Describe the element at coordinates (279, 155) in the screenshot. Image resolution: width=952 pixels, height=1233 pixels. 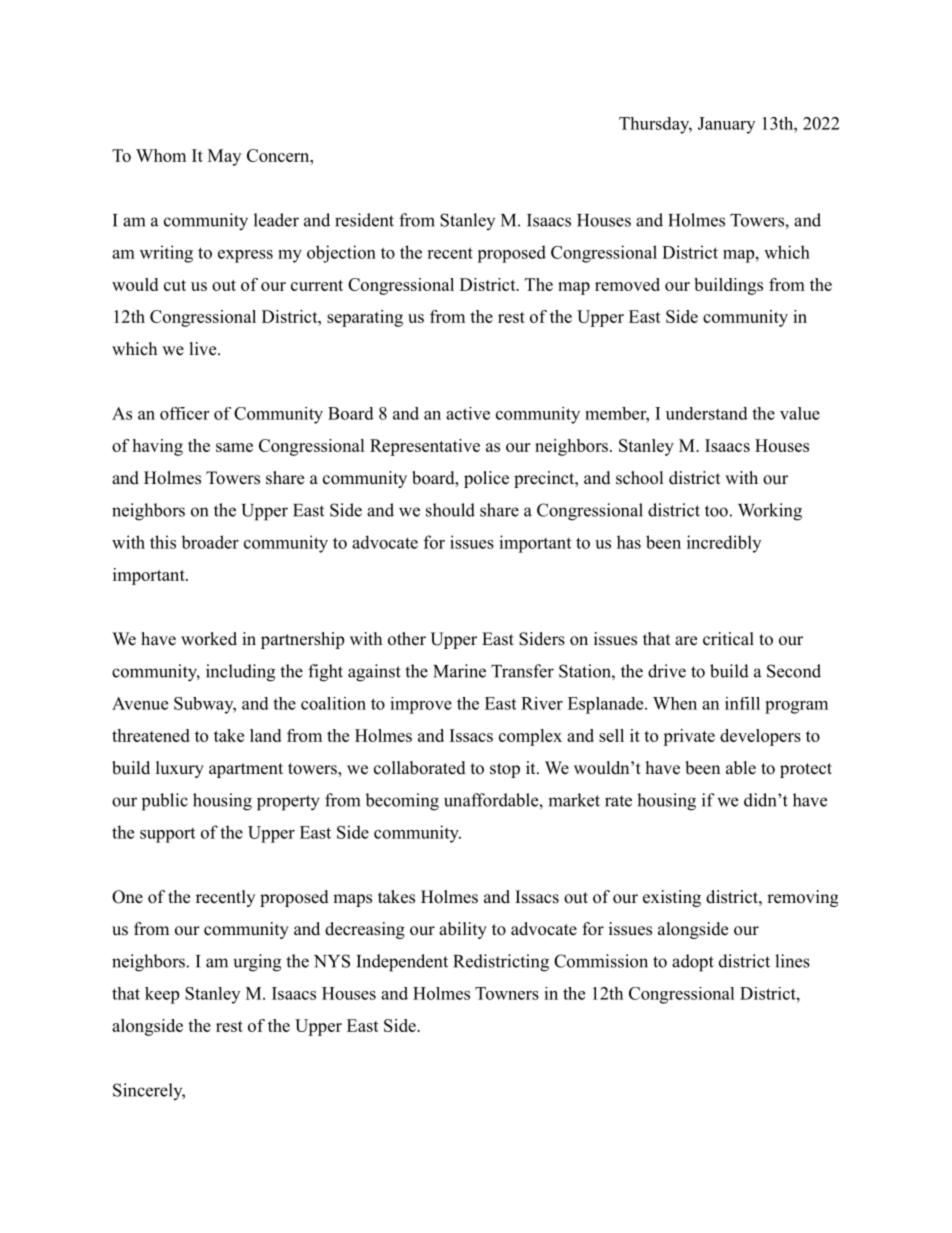
I see `Concern` at that location.
